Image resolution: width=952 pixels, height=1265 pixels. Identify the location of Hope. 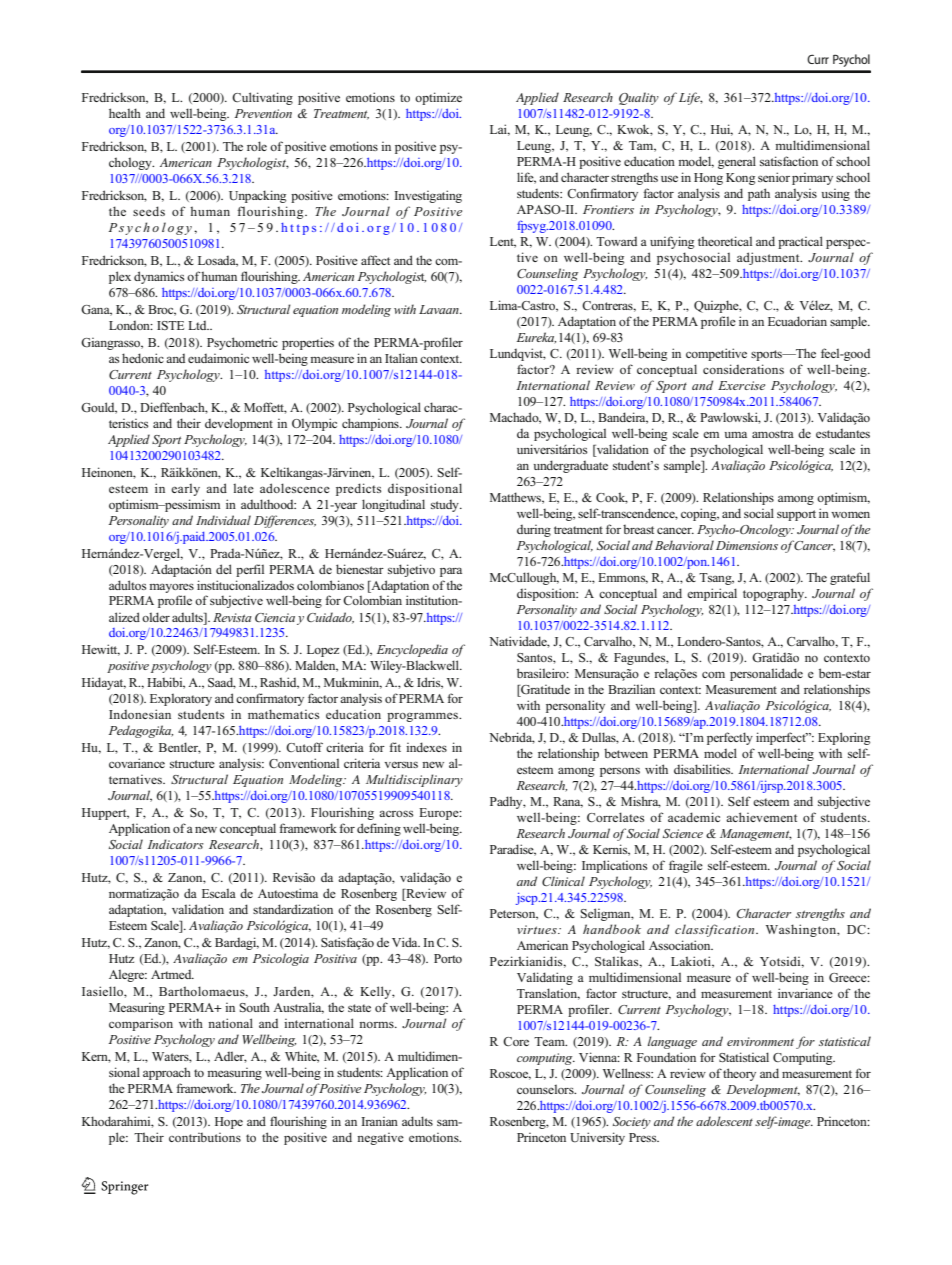
(229, 1123).
